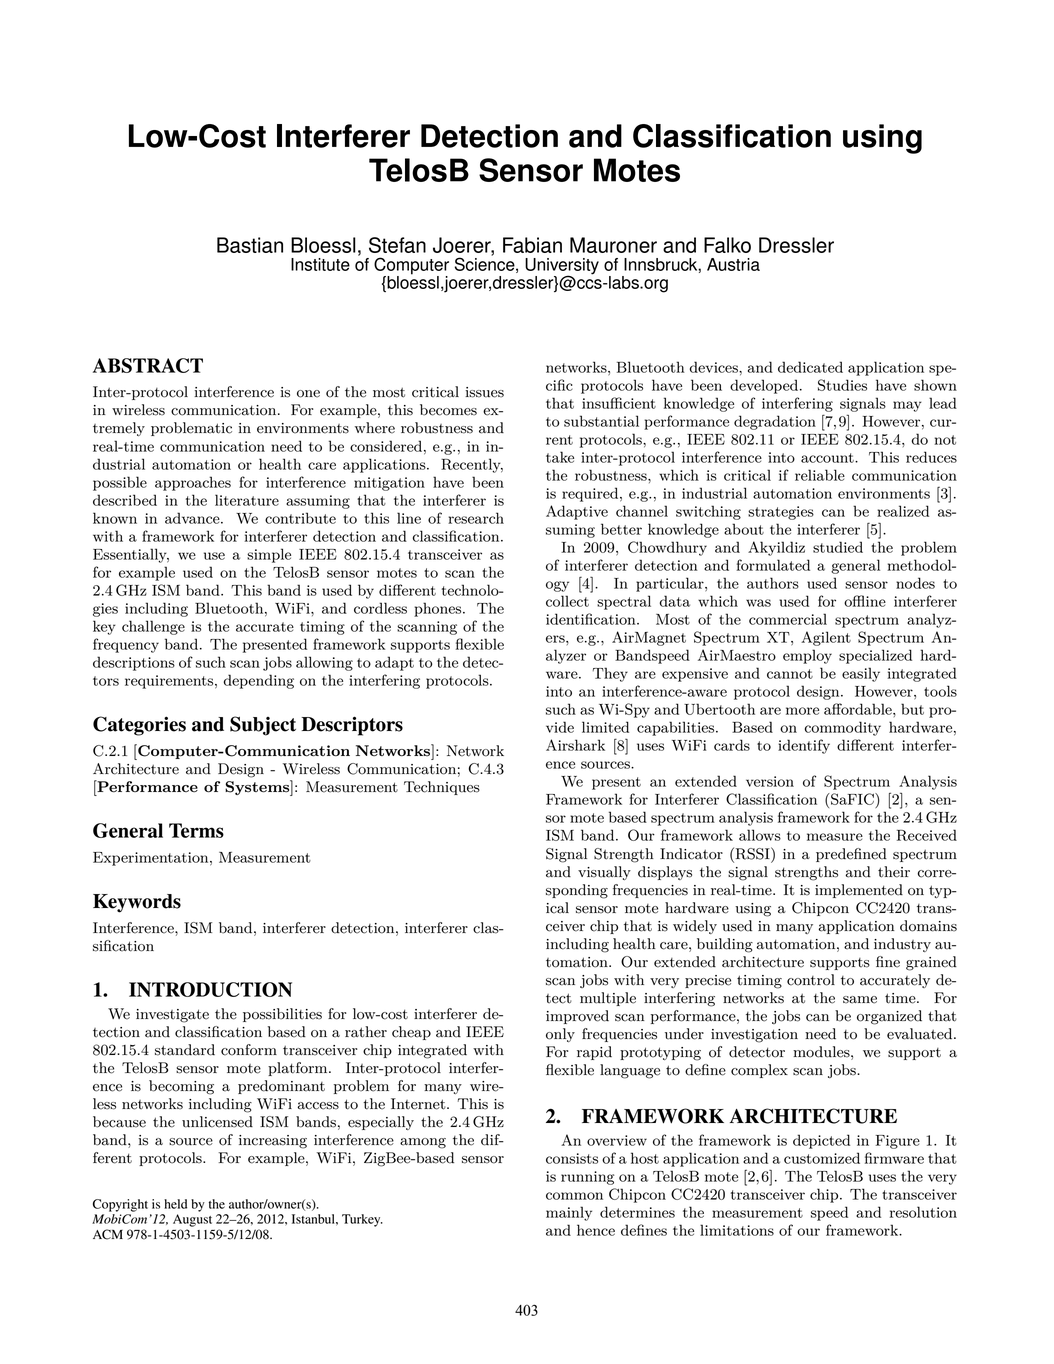 The height and width of the image is (1364, 1054). I want to click on Austria, so click(733, 264).
